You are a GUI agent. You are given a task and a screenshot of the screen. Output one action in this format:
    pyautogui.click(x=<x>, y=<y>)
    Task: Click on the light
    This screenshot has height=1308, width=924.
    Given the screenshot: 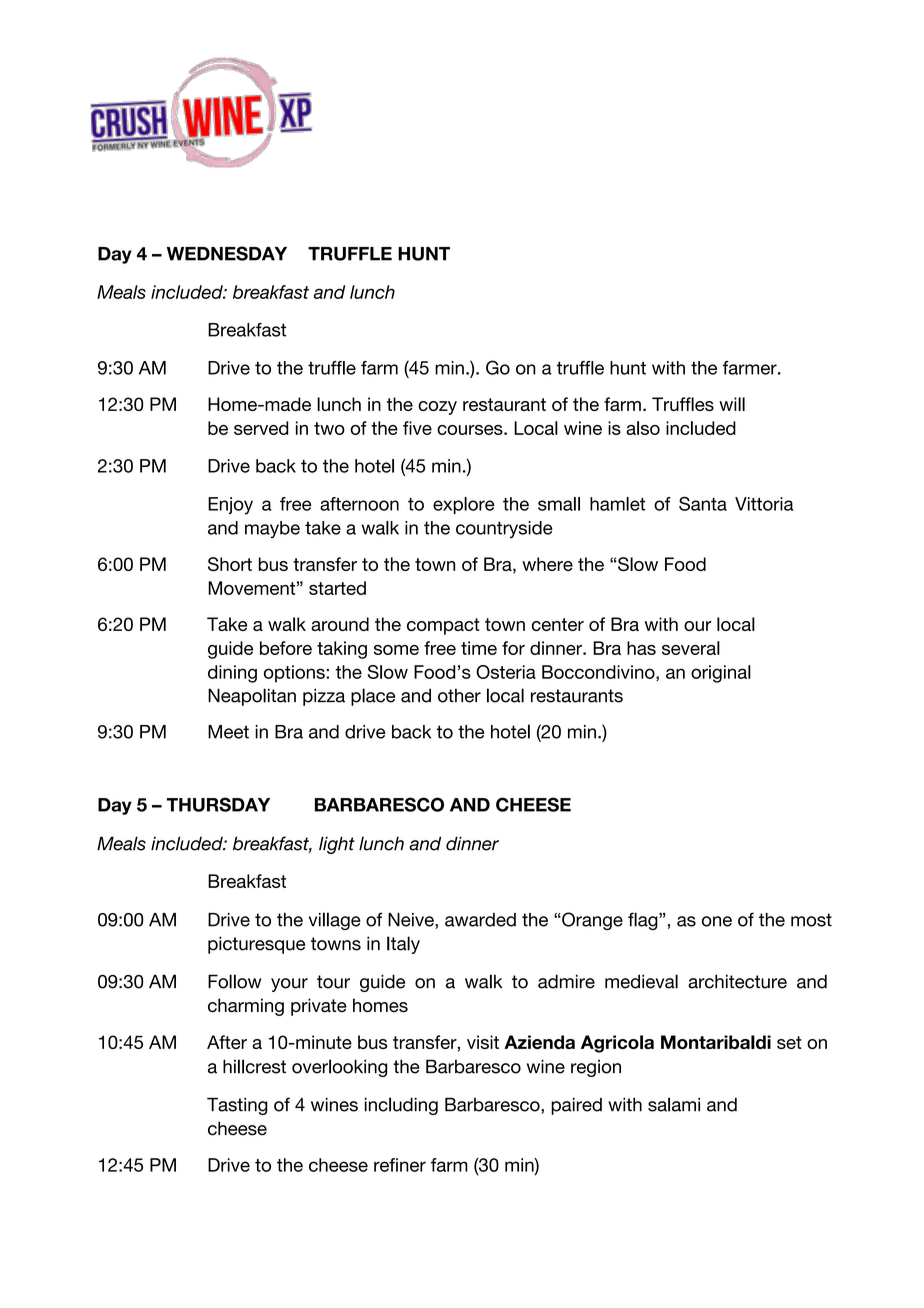 What is the action you would take?
    pyautogui.click(x=337, y=845)
